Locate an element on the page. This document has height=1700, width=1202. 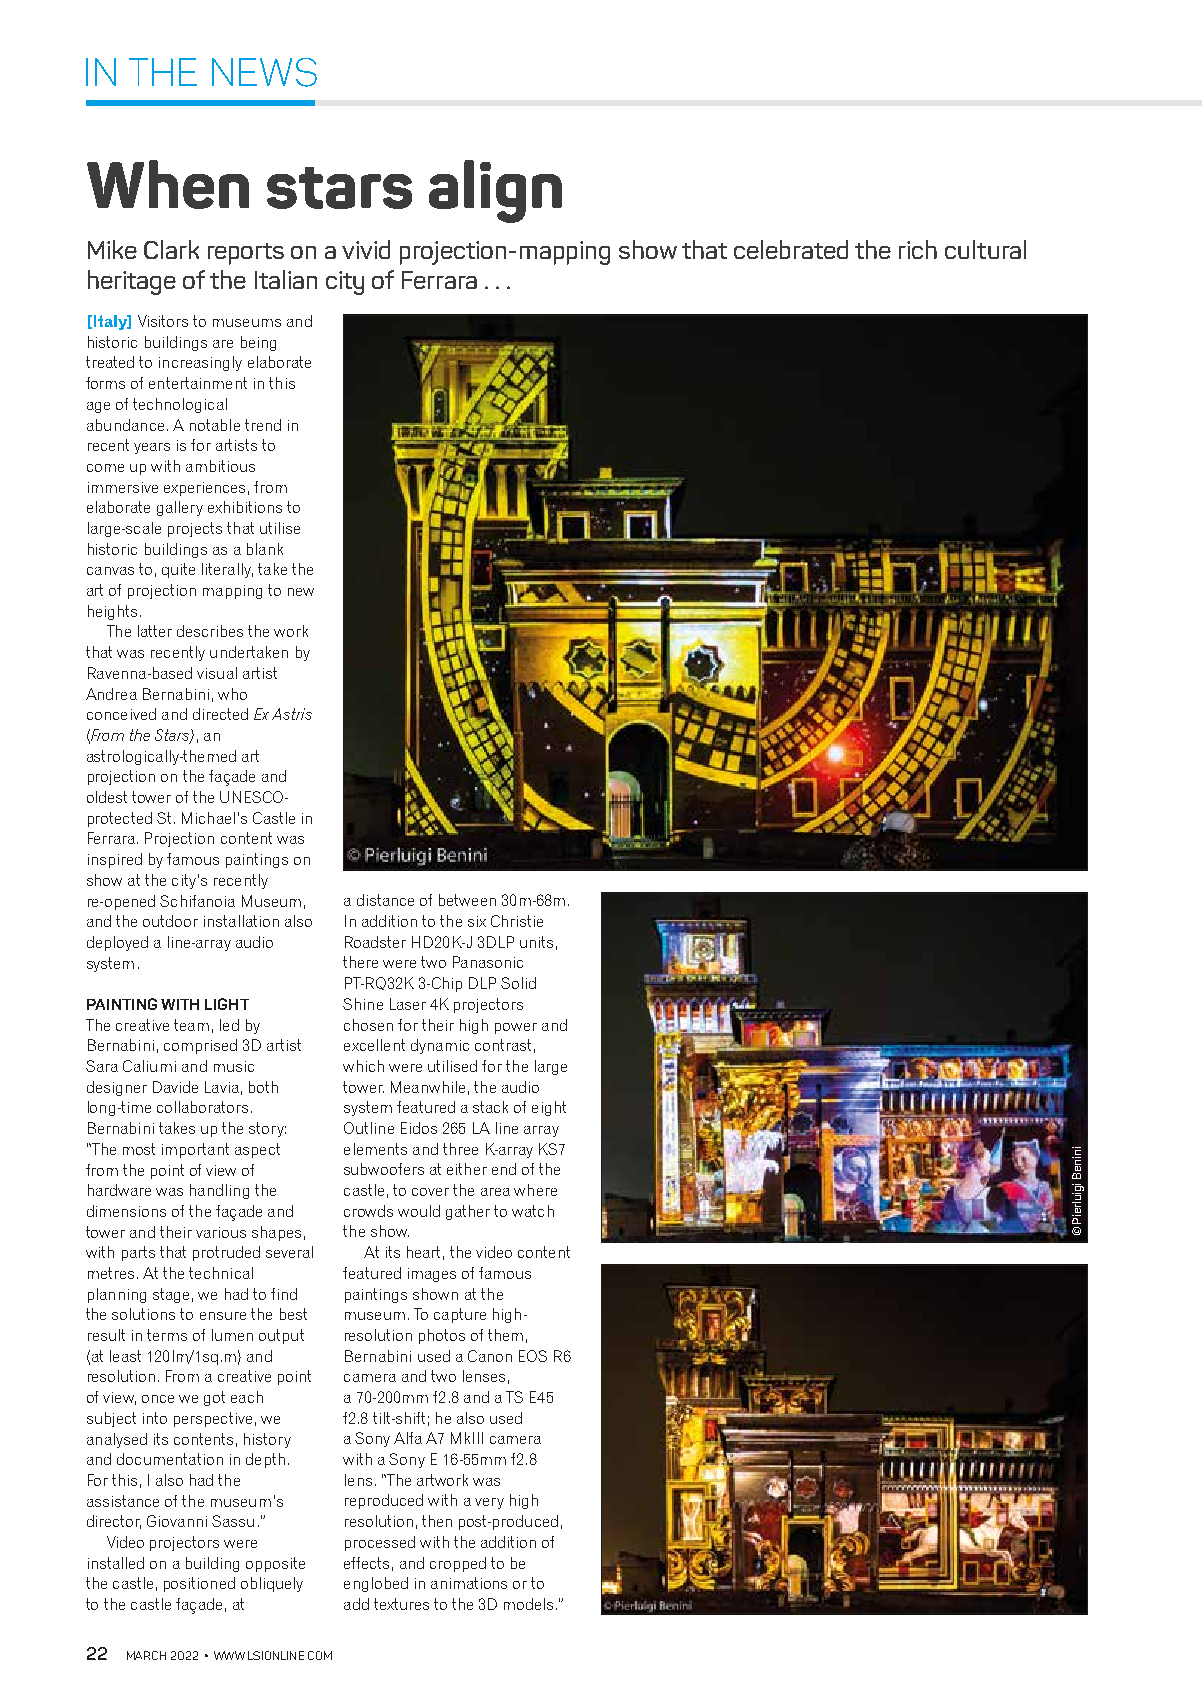
models is located at coordinates (528, 1604).
